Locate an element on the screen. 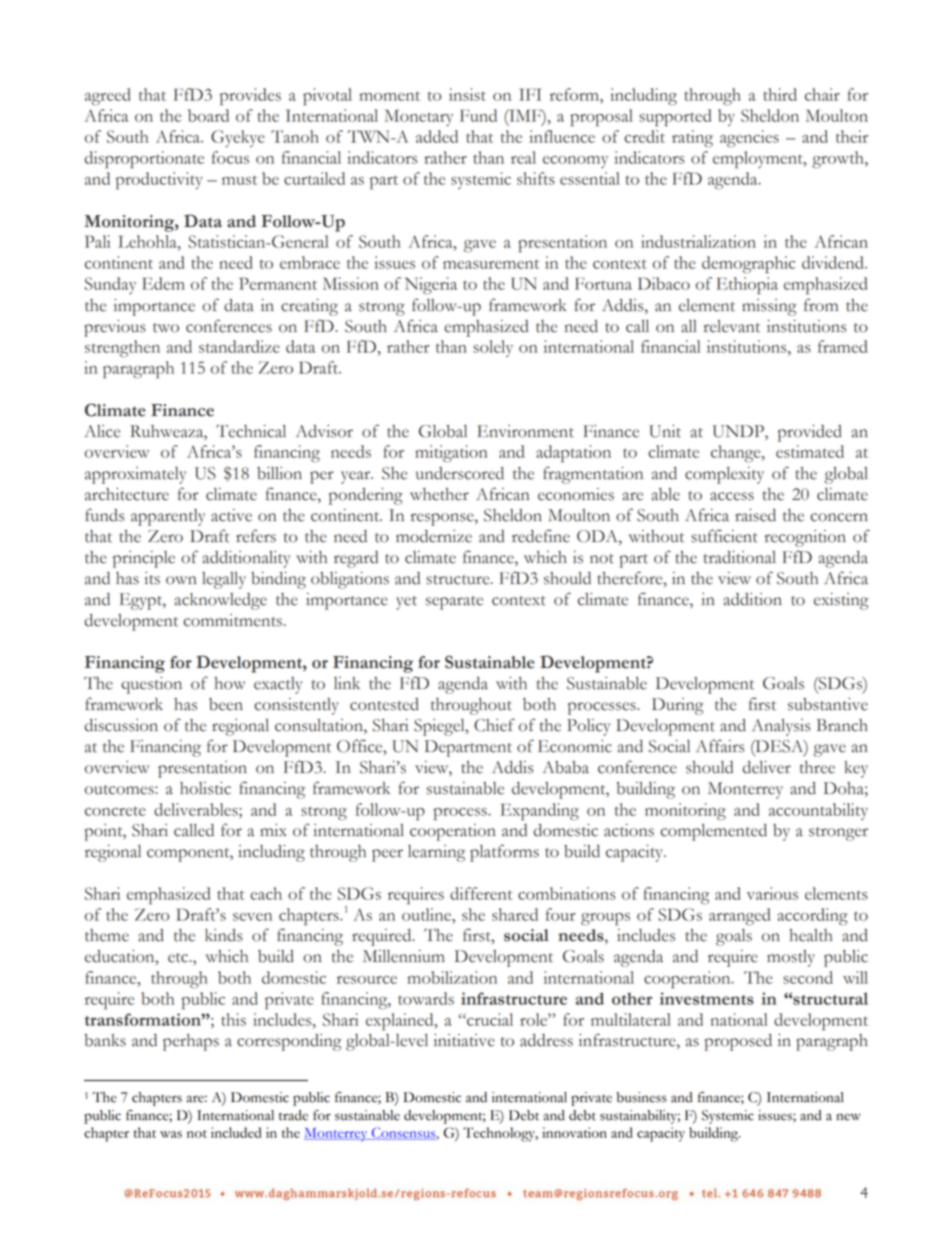  existing is located at coordinates (841, 601).
